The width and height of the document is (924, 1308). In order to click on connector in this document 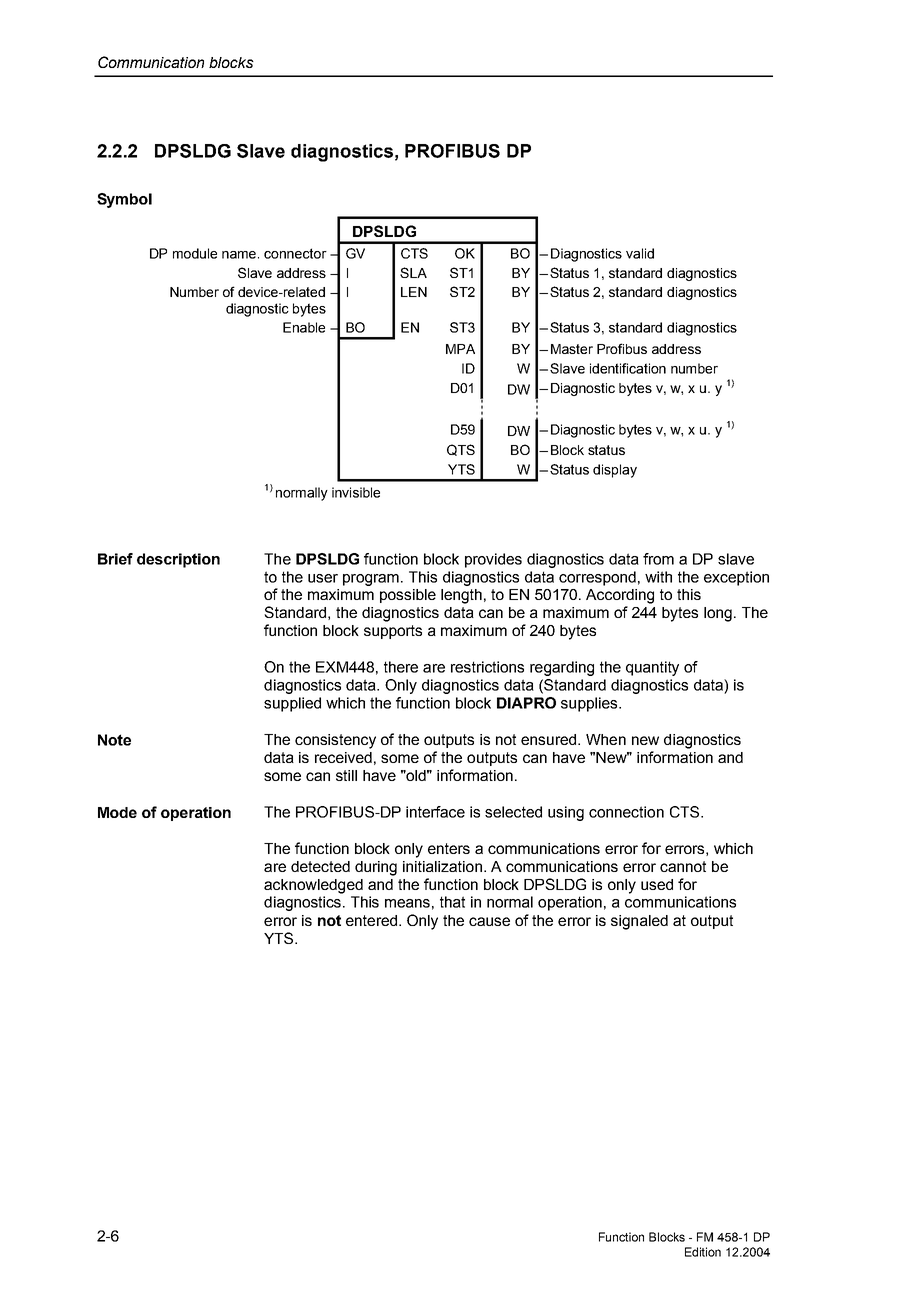, I will do `click(295, 253)`.
